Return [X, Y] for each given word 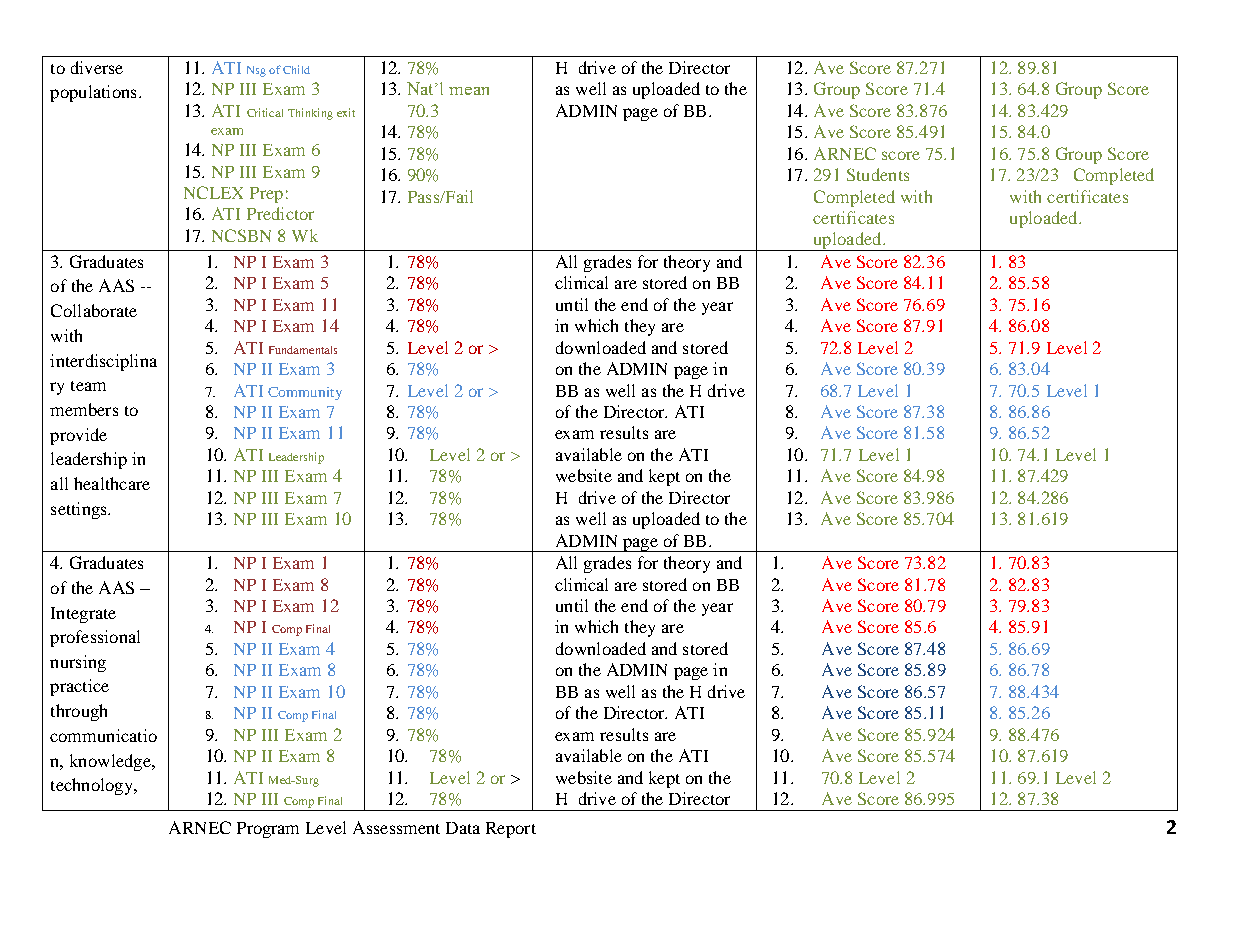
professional [95, 638]
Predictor [280, 213]
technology [93, 786]
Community [305, 393]
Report [511, 830]
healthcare [112, 483]
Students [878, 174]
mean [469, 91]
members [84, 409]
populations [93, 93]
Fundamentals [303, 350]
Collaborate [94, 310]
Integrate [83, 615]
